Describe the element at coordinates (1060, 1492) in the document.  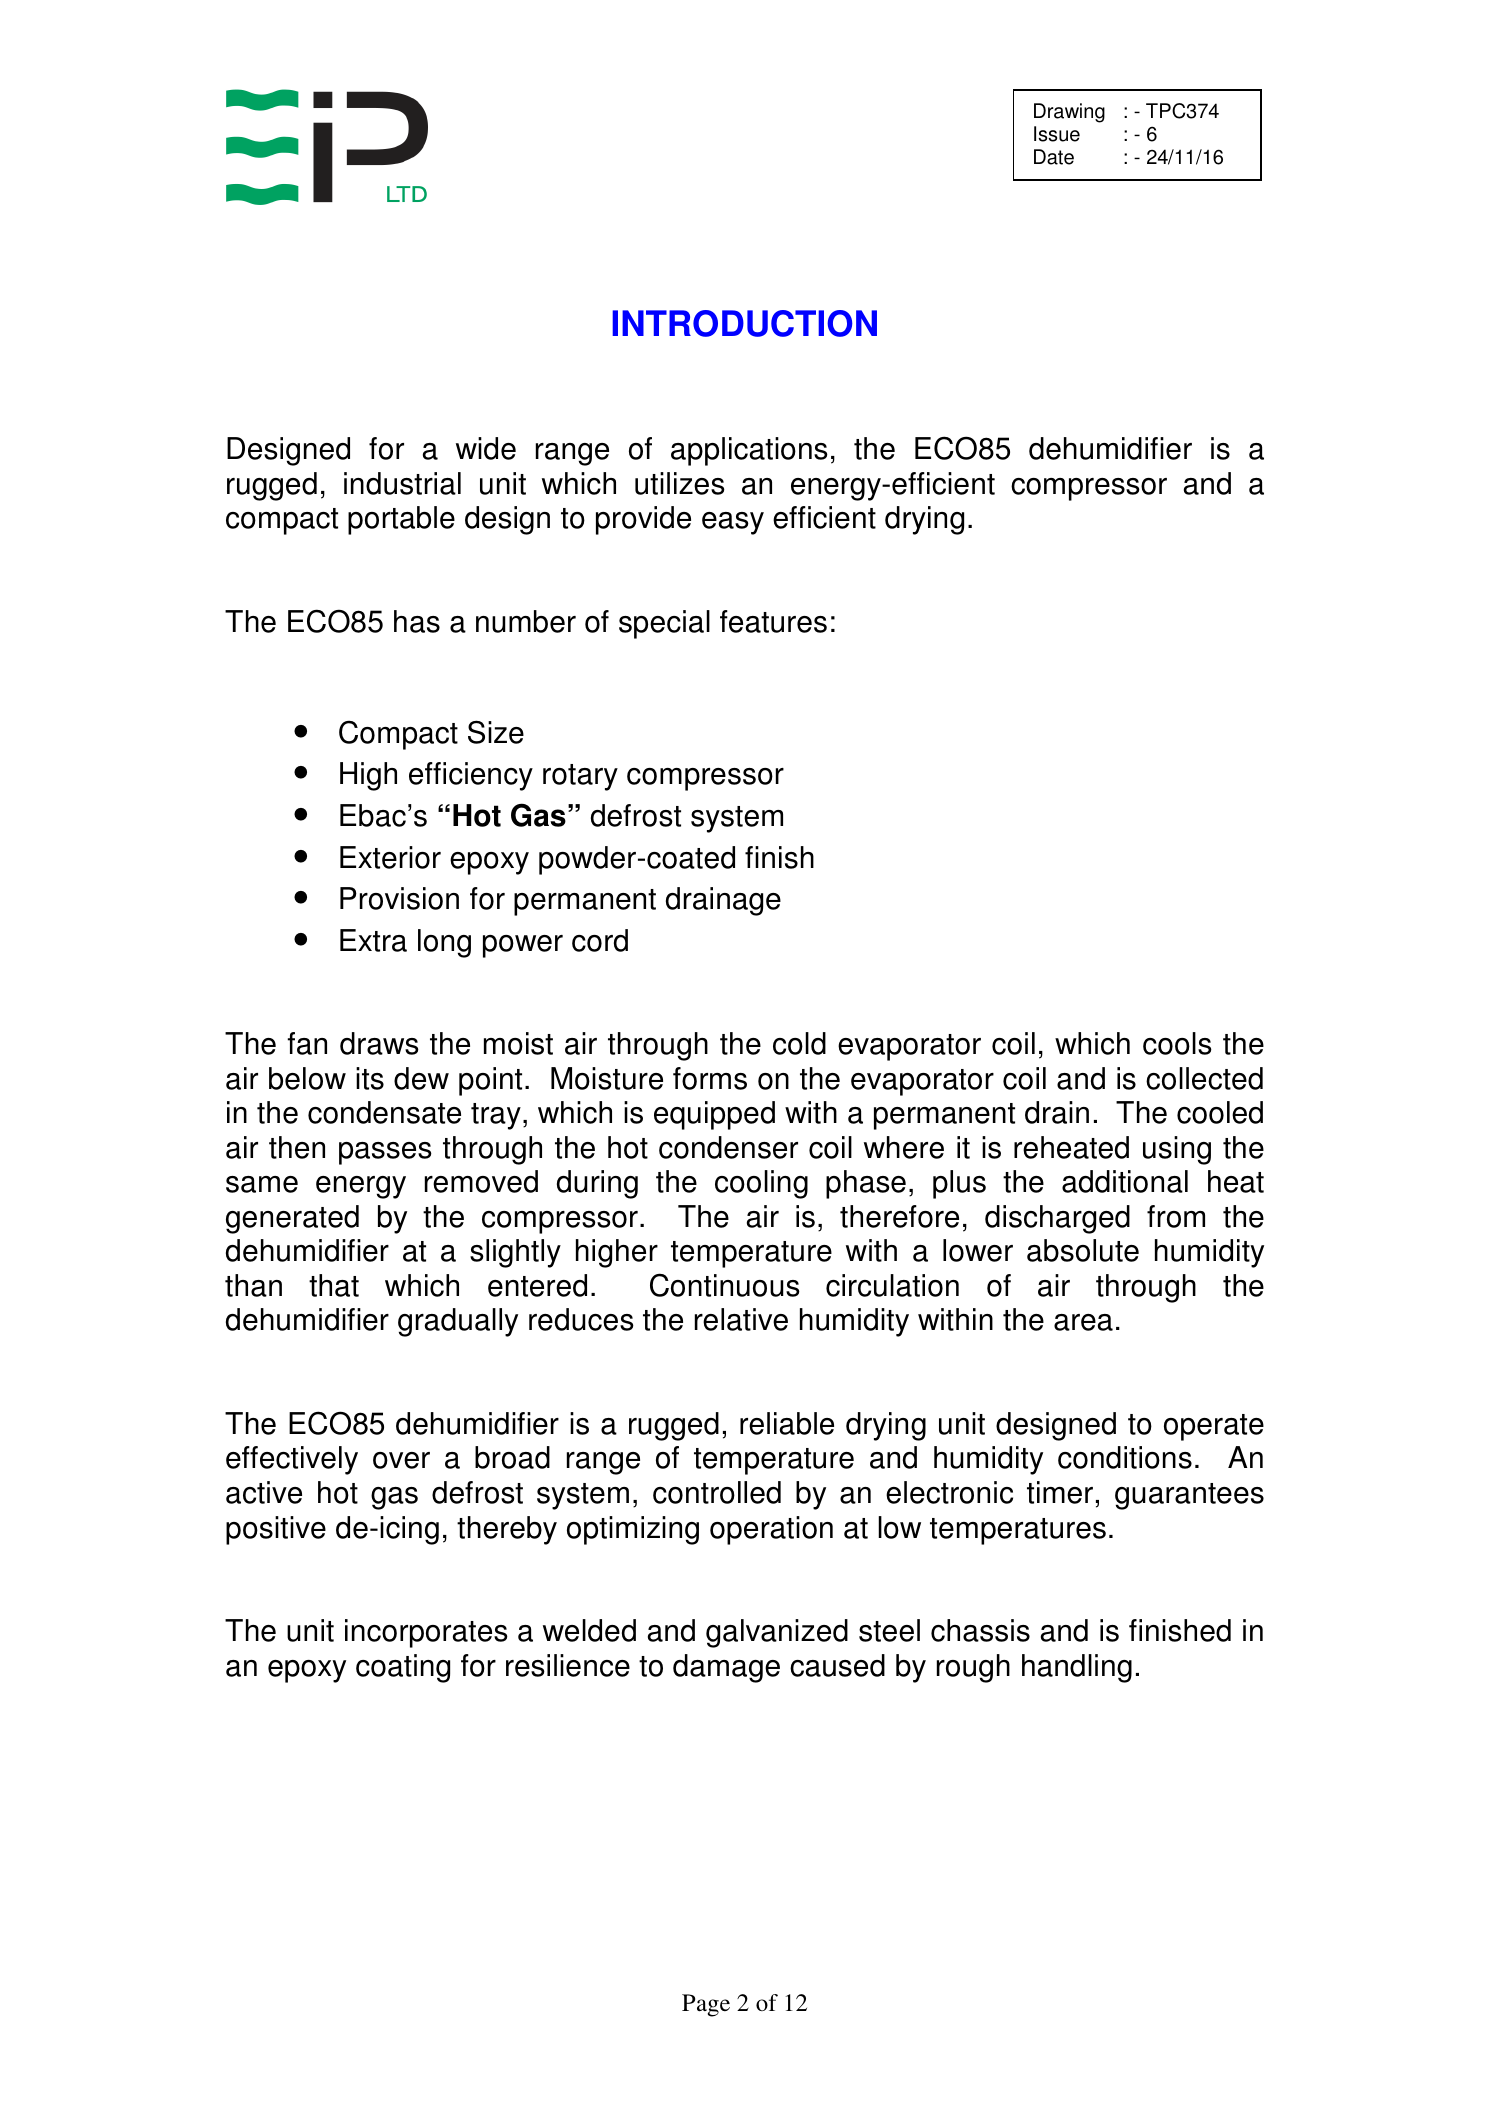
I see `timer` at that location.
